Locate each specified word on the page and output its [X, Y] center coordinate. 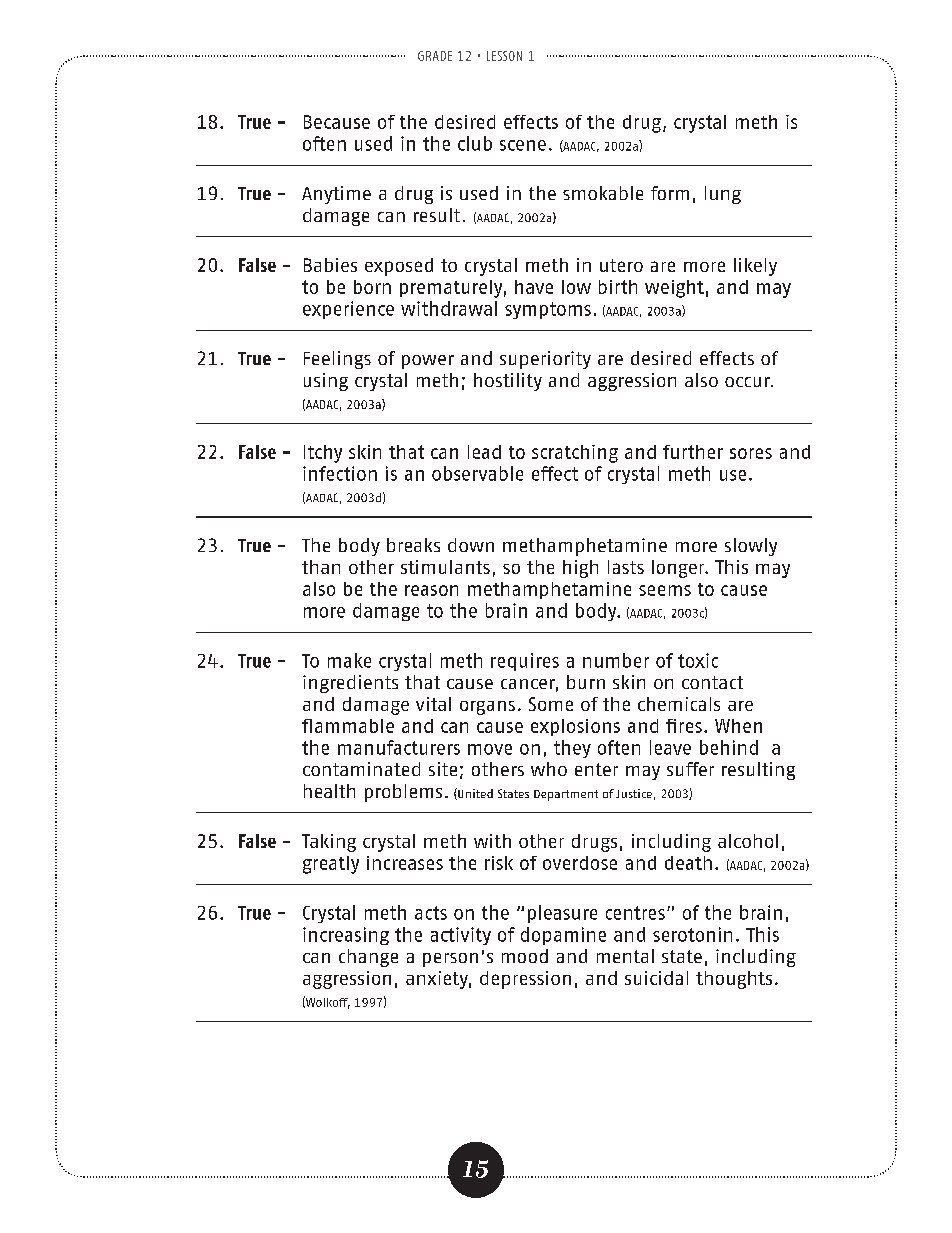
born [372, 287]
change [368, 958]
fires [684, 726]
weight [674, 289]
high [580, 569]
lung [723, 195]
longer [679, 569]
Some [551, 704]
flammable [348, 726]
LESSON [504, 56]
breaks [413, 545]
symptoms [548, 310]
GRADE [435, 56]
